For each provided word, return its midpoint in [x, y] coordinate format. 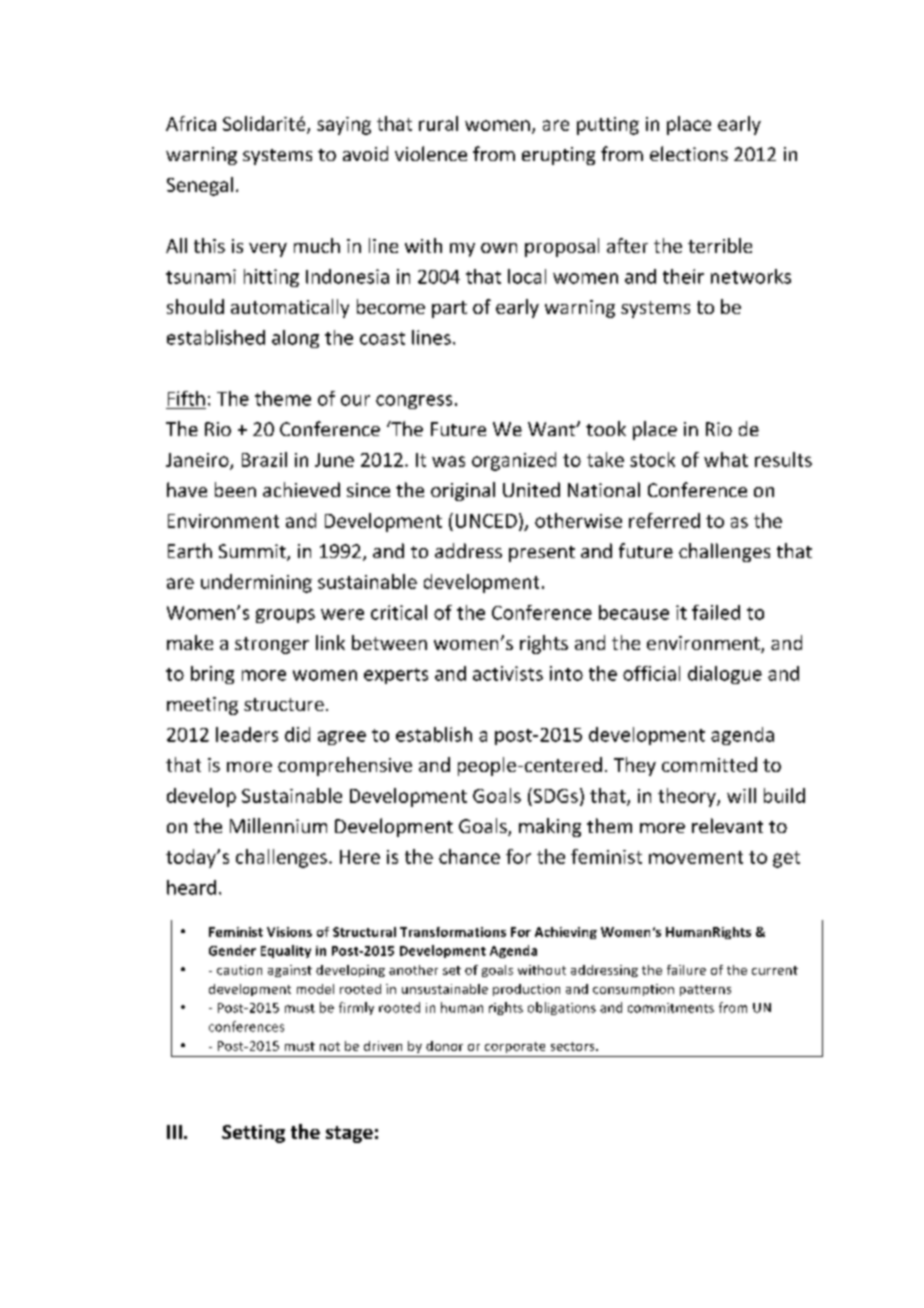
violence [431, 153]
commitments [671, 1008]
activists [508, 673]
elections [689, 153]
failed [716, 612]
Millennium [278, 825]
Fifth [186, 398]
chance [469, 856]
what [726, 459]
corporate [515, 1047]
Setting [253, 1134]
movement [696, 857]
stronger [272, 645]
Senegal [200, 186]
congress [414, 402]
